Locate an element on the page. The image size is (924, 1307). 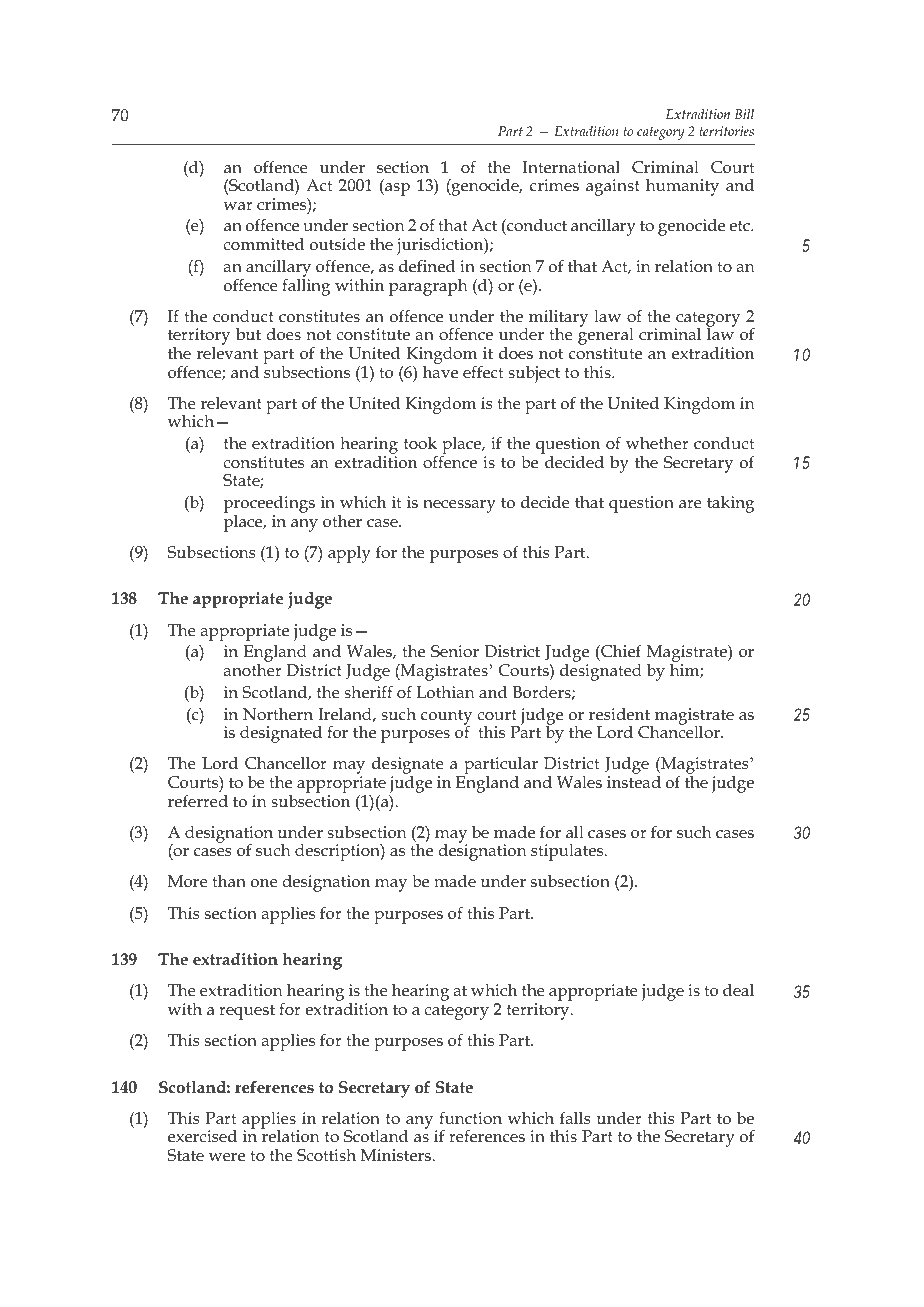
Senior is located at coordinates (455, 651).
